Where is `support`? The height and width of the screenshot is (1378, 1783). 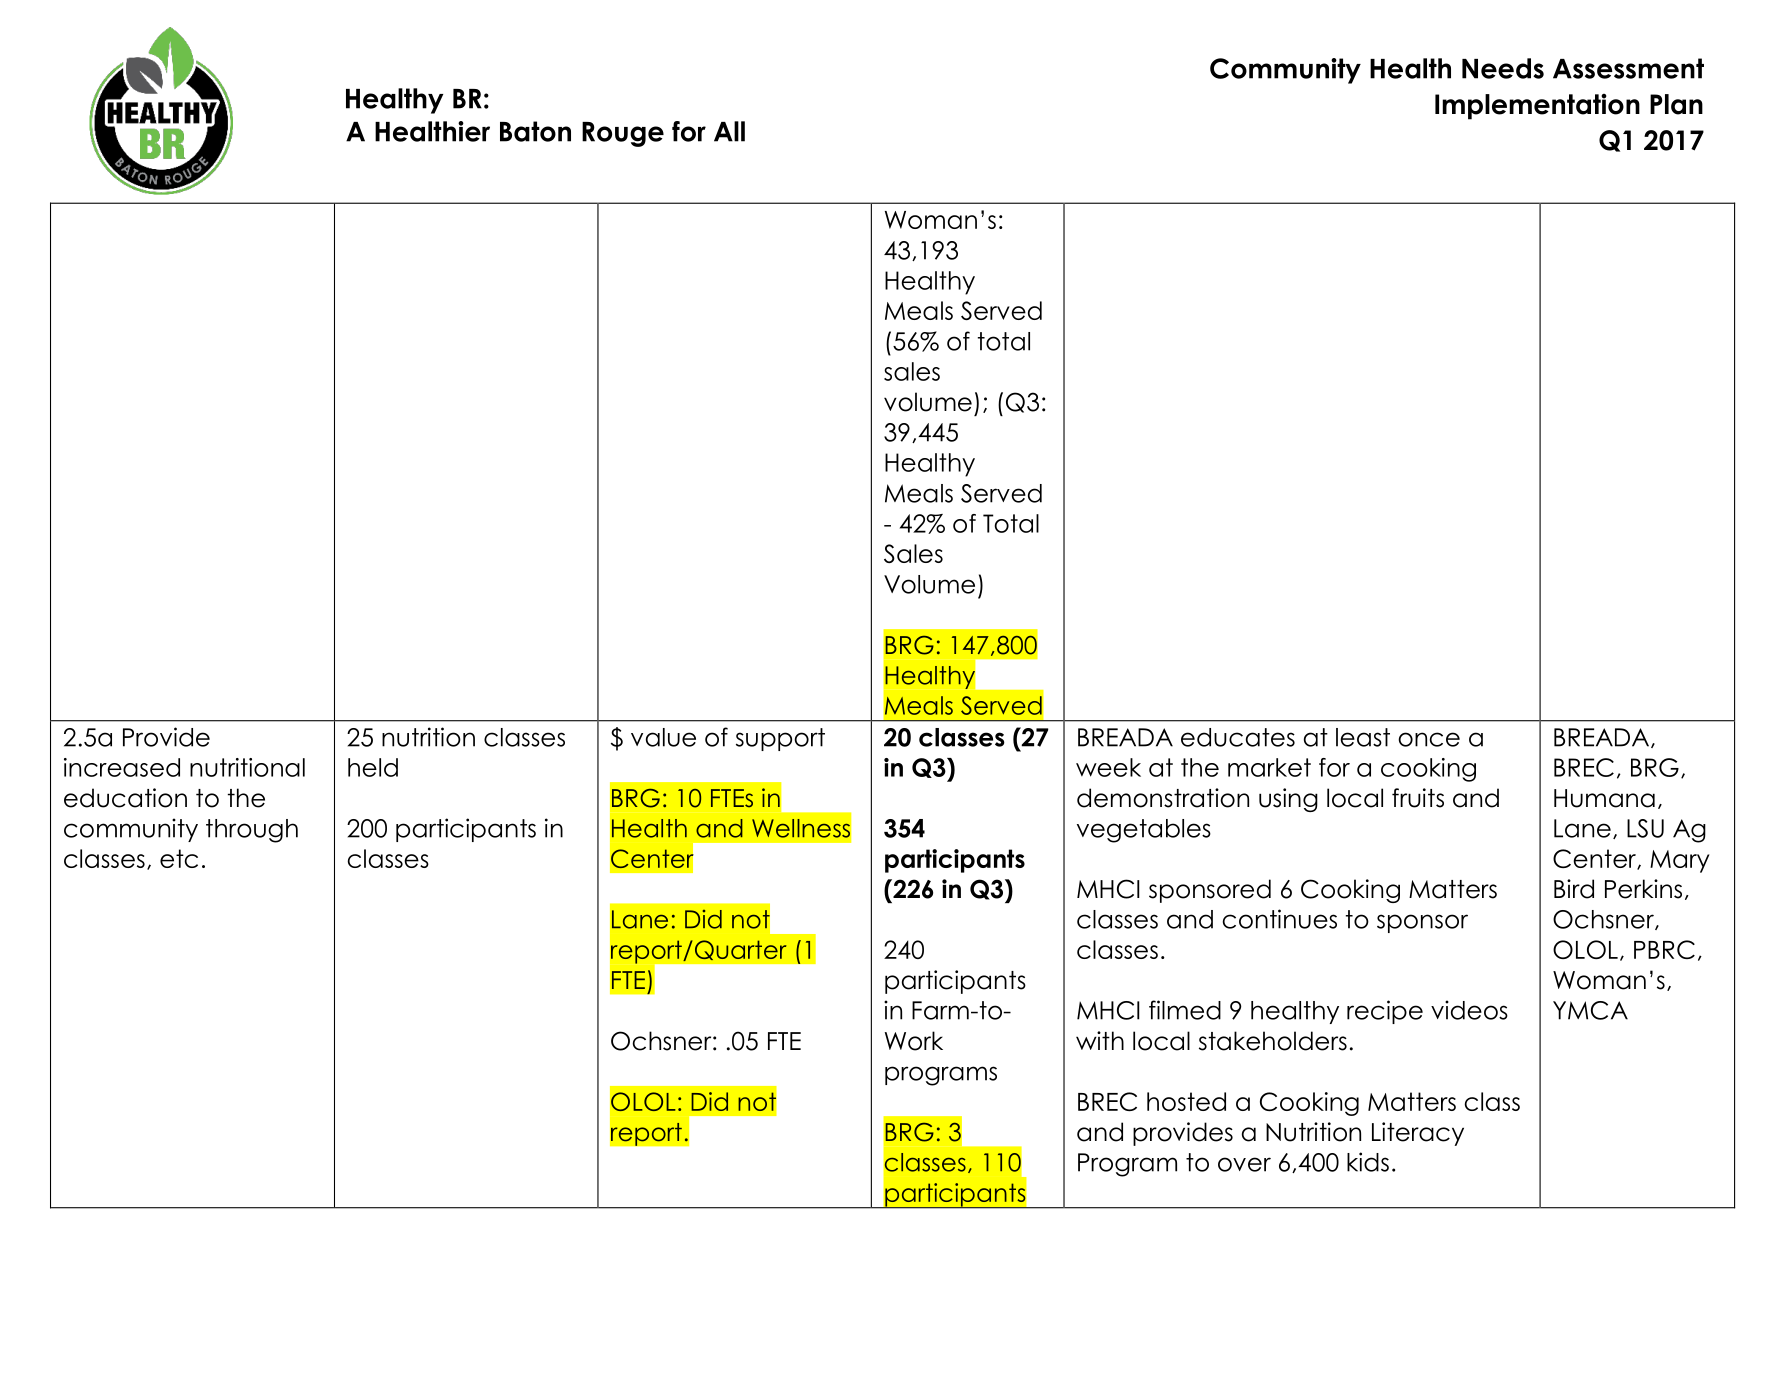 support is located at coordinates (780, 739).
